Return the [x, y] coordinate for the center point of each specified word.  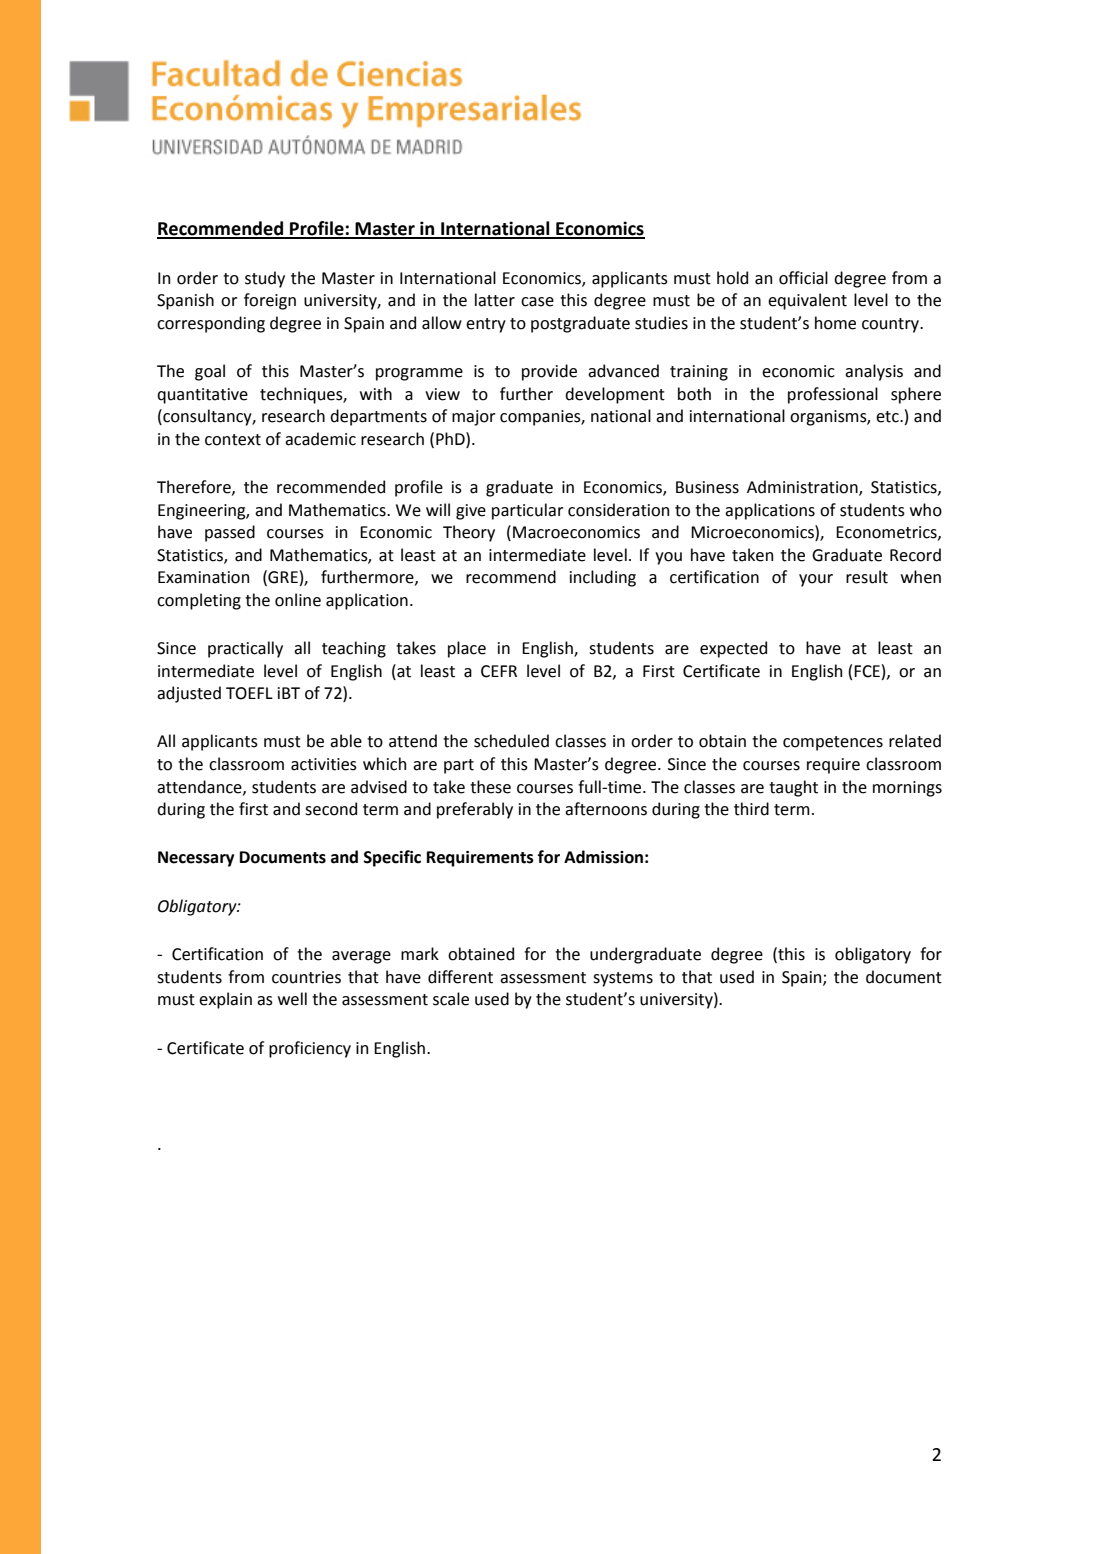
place [467, 649]
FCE [867, 671]
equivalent [807, 301]
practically [245, 649]
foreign [270, 301]
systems [623, 979]
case [537, 302]
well [292, 999]
